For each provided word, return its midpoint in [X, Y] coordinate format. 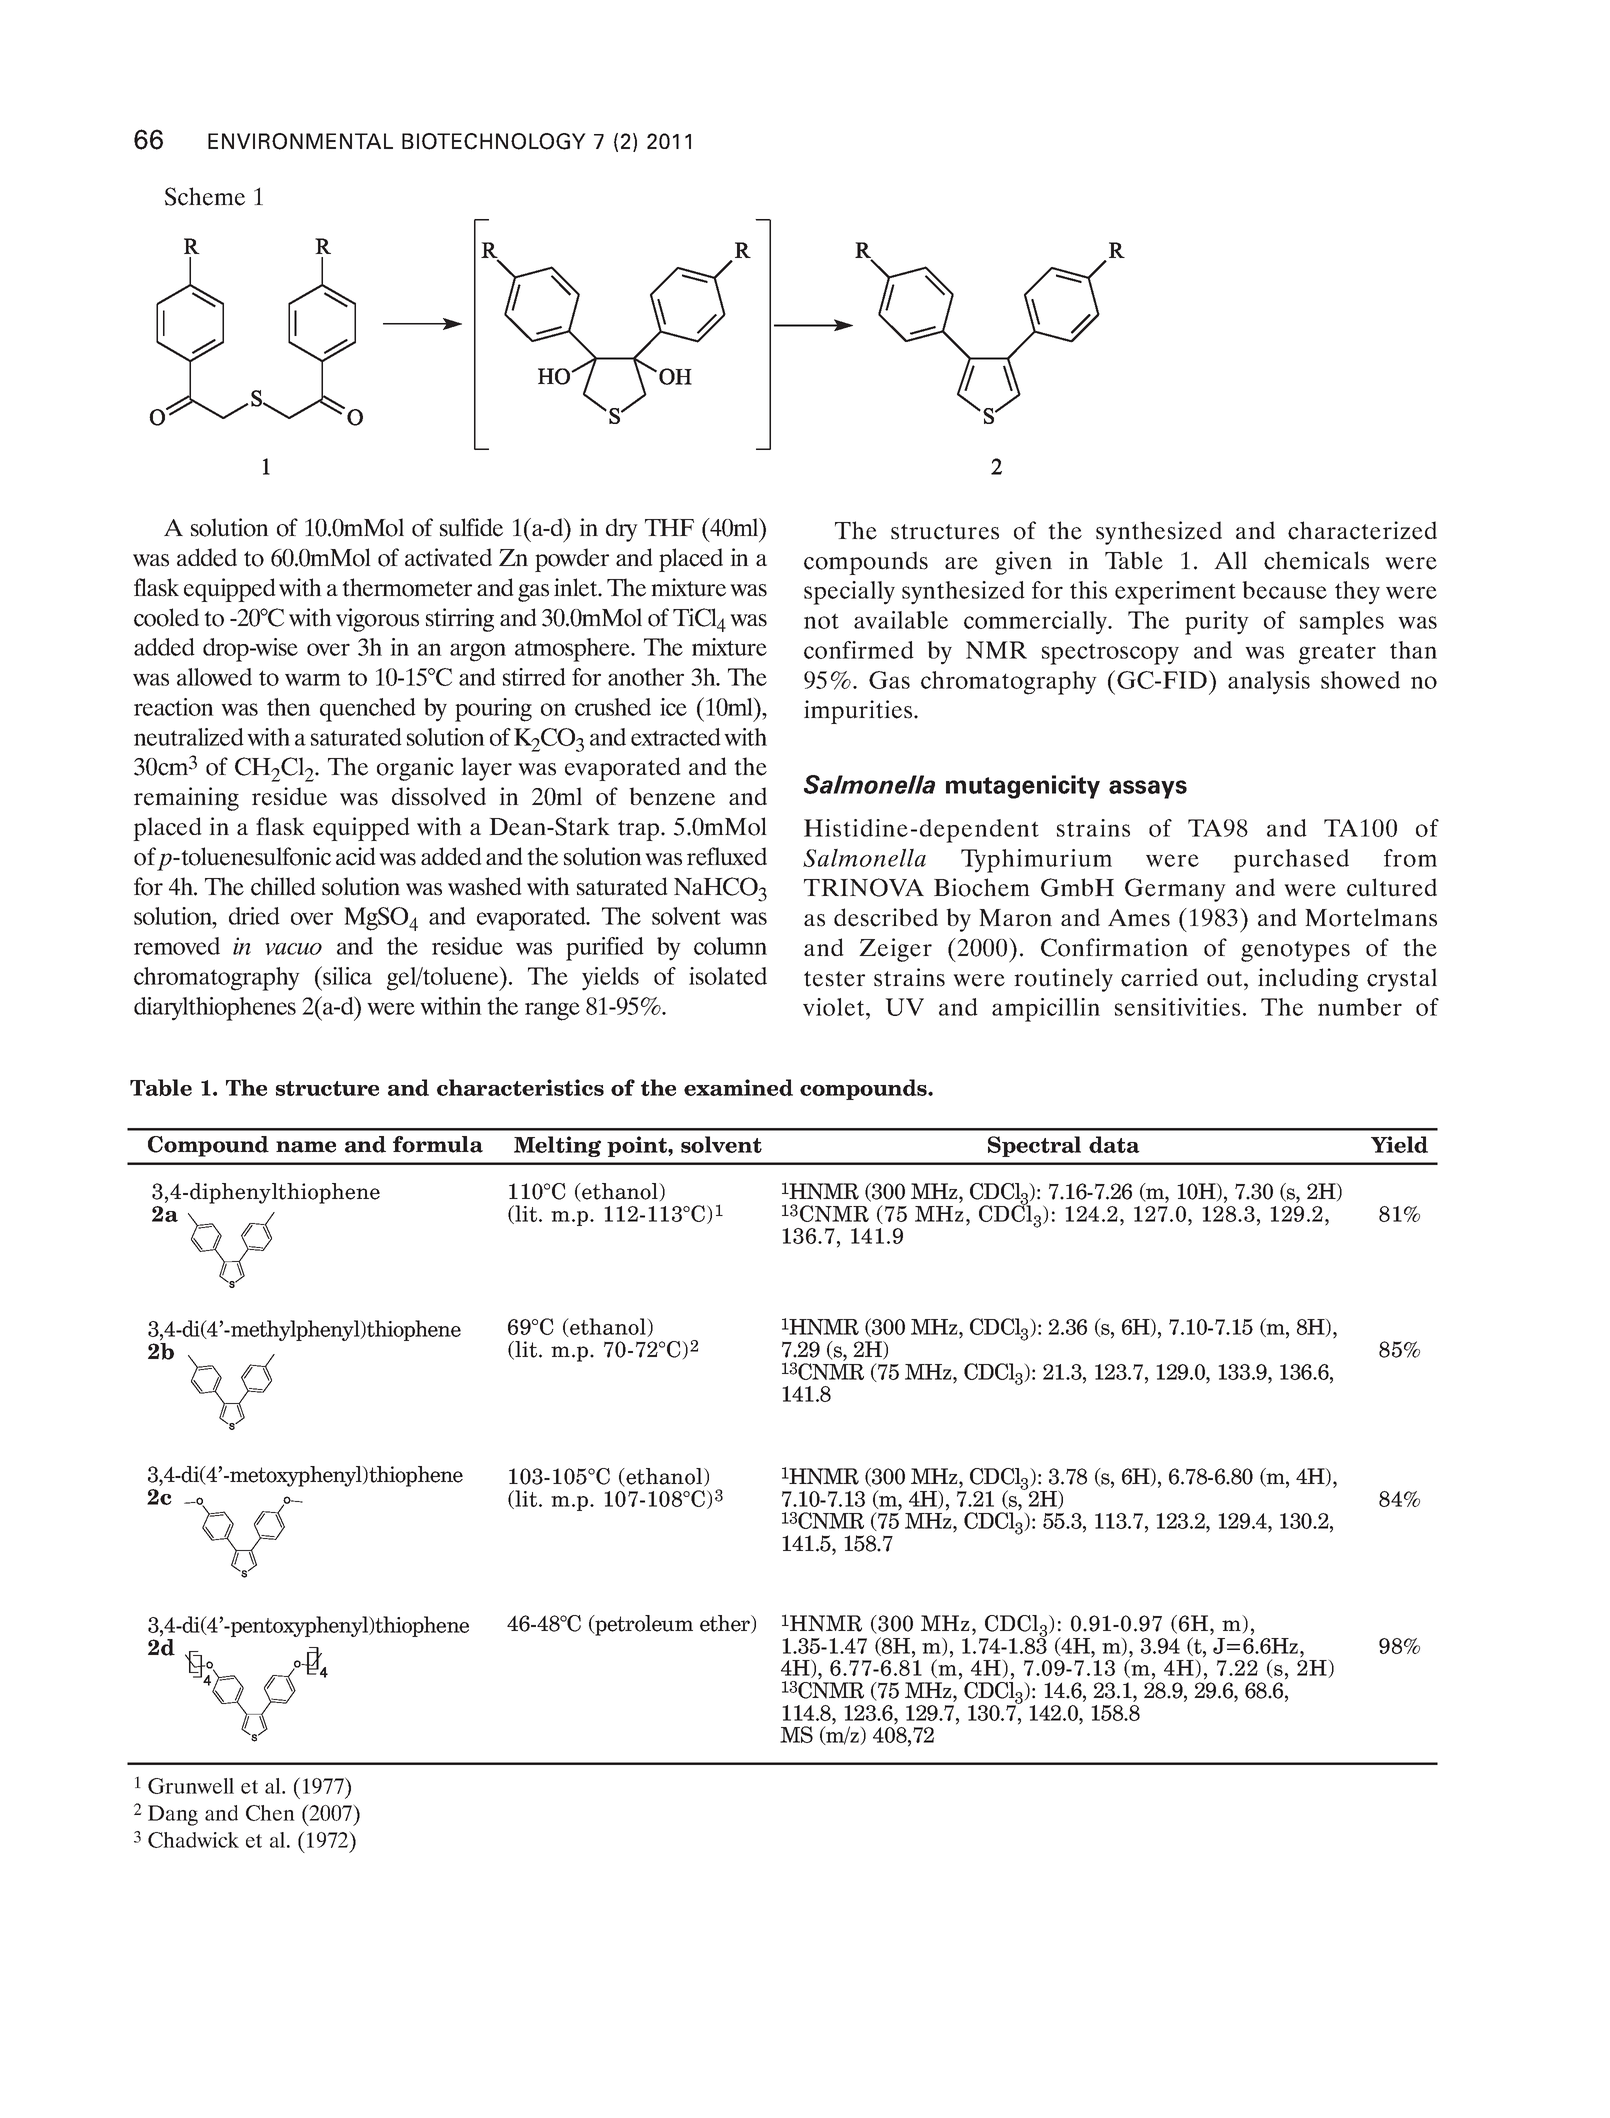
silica [346, 975]
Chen [270, 1813]
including [1308, 980]
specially [849, 593]
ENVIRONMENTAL [300, 141]
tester [834, 979]
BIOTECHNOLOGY [494, 141]
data [1114, 1144]
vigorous [377, 620]
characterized [1362, 530]
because [1284, 590]
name [306, 1147]
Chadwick [193, 1840]
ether [726, 1624]
